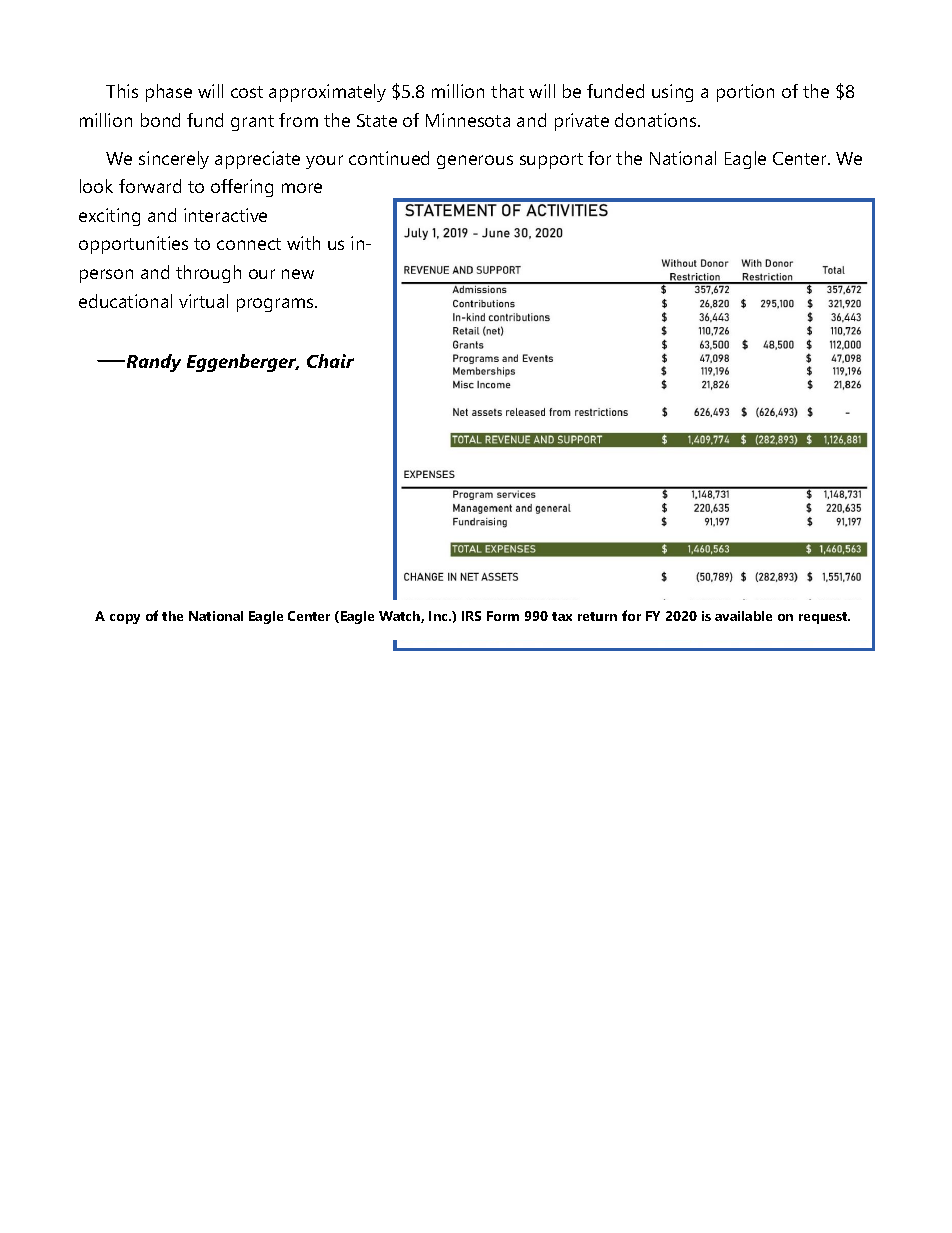  I want to click on Chair, so click(330, 361).
